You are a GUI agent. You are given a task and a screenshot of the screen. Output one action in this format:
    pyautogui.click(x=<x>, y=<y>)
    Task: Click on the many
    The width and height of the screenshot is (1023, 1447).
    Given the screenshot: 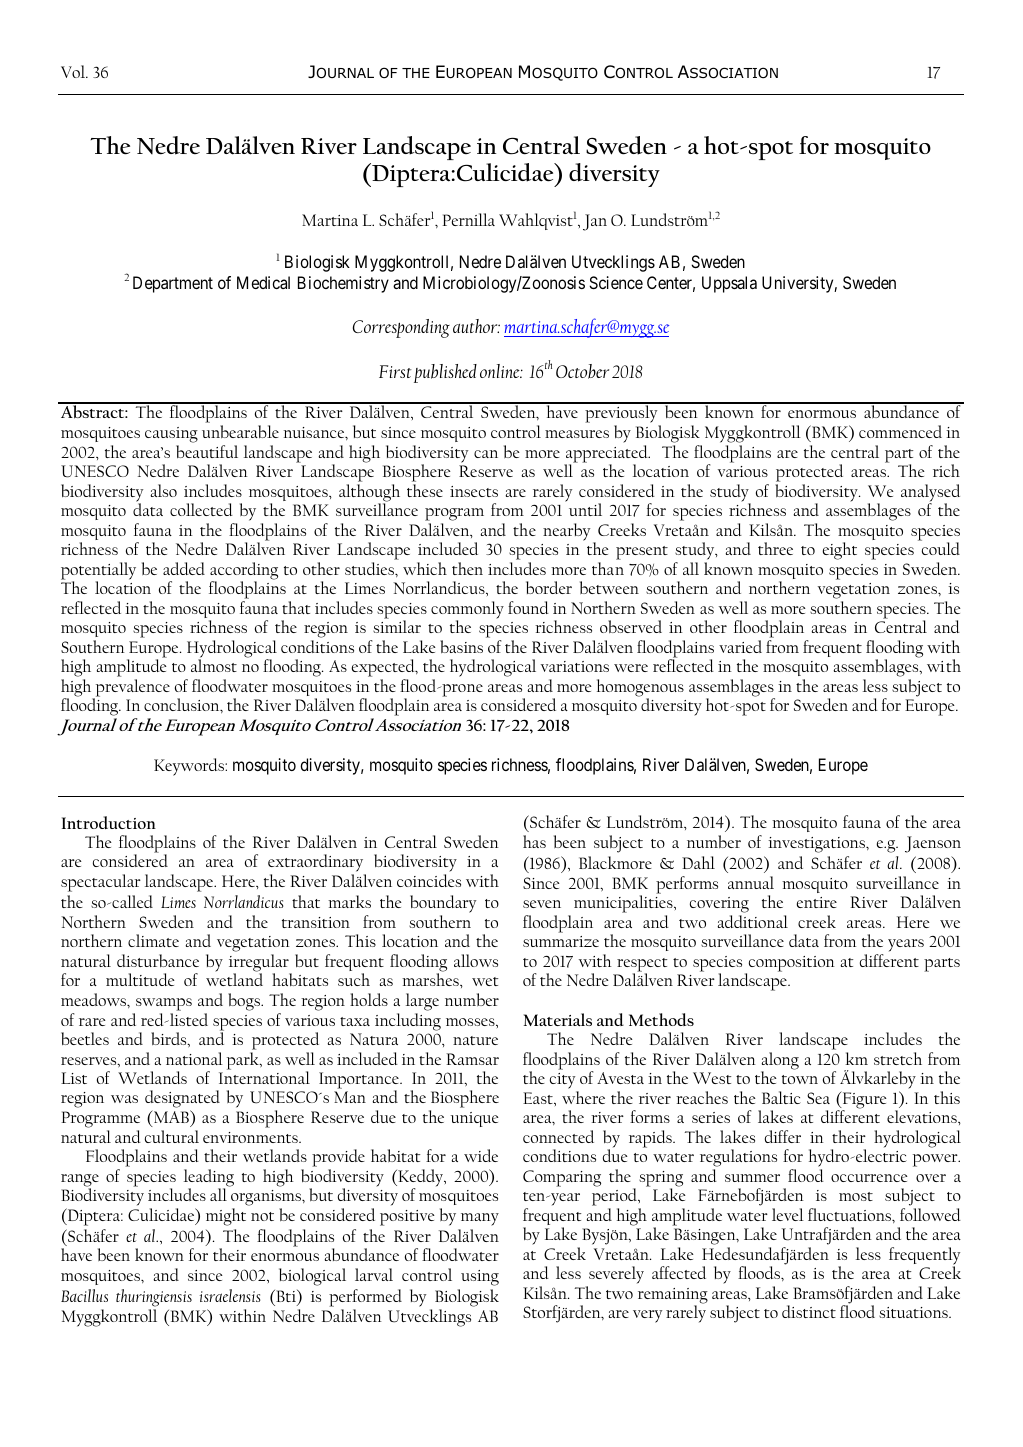 What is the action you would take?
    pyautogui.click(x=480, y=1219)
